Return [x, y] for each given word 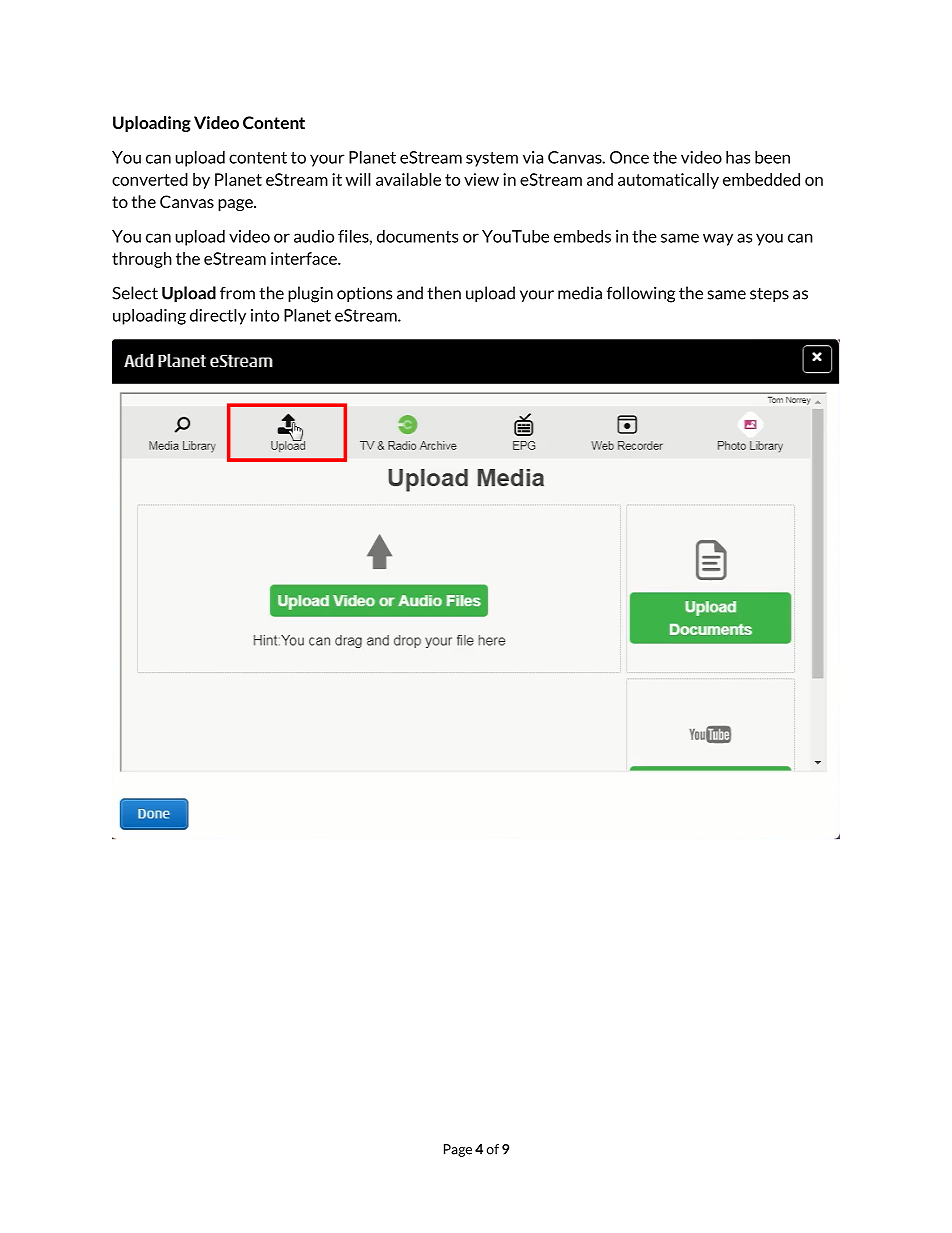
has [738, 157]
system [492, 159]
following [641, 294]
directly [218, 317]
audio [314, 236]
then [444, 293]
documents [417, 236]
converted [150, 179]
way [718, 239]
